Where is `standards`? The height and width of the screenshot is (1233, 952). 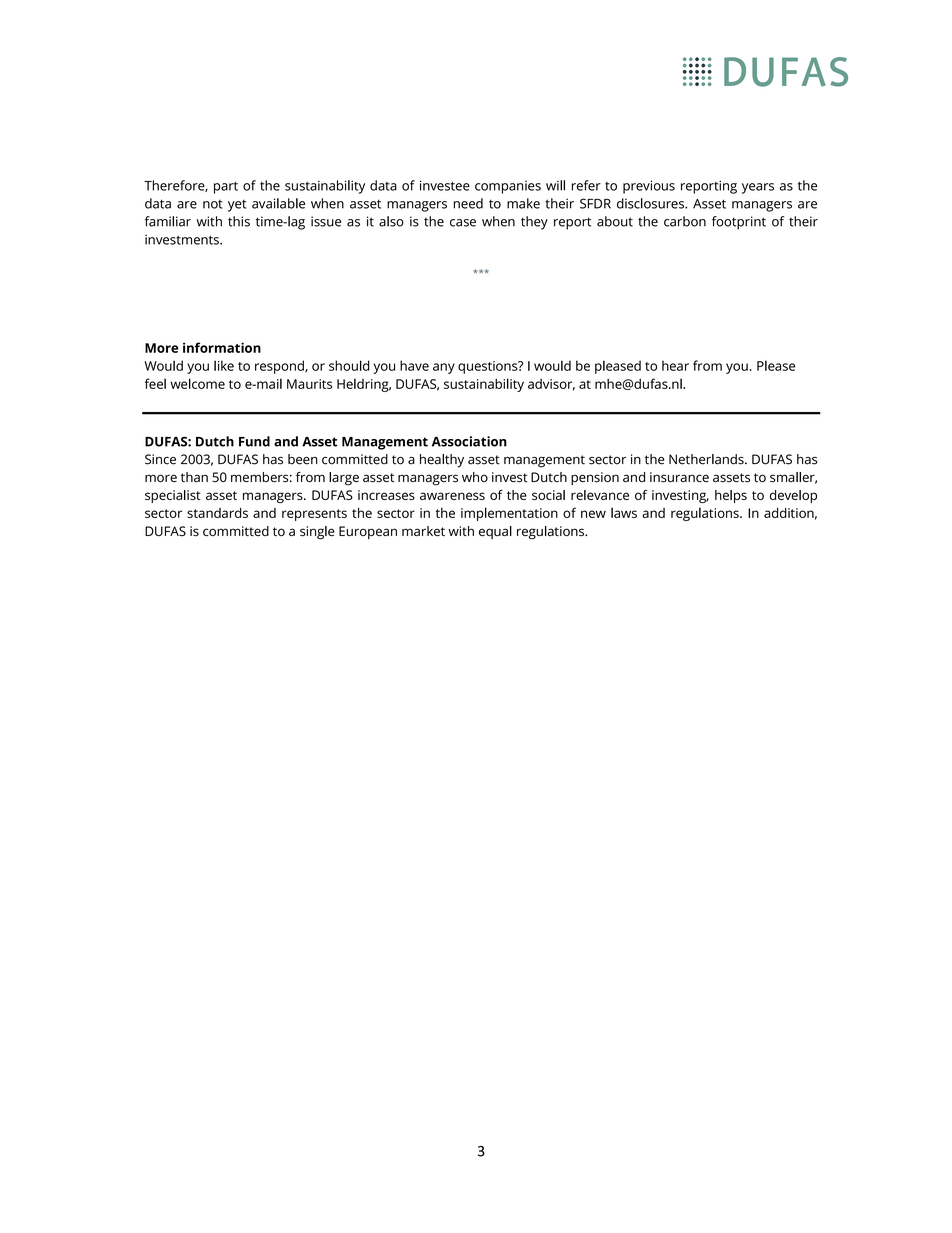 standards is located at coordinates (217, 513).
